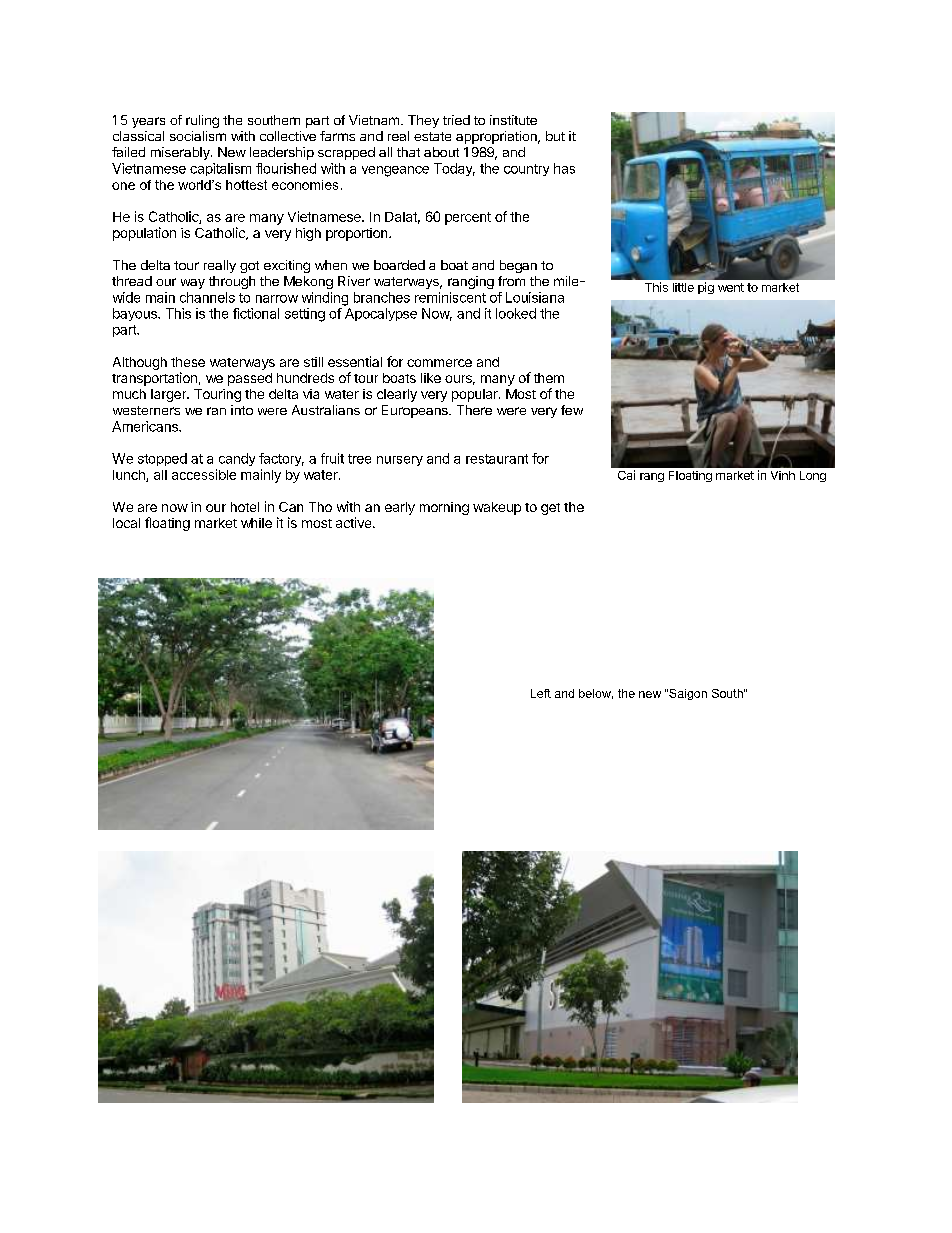 The height and width of the screenshot is (1233, 952). Describe the element at coordinates (731, 287) in the screenshot. I see `went` at that location.
